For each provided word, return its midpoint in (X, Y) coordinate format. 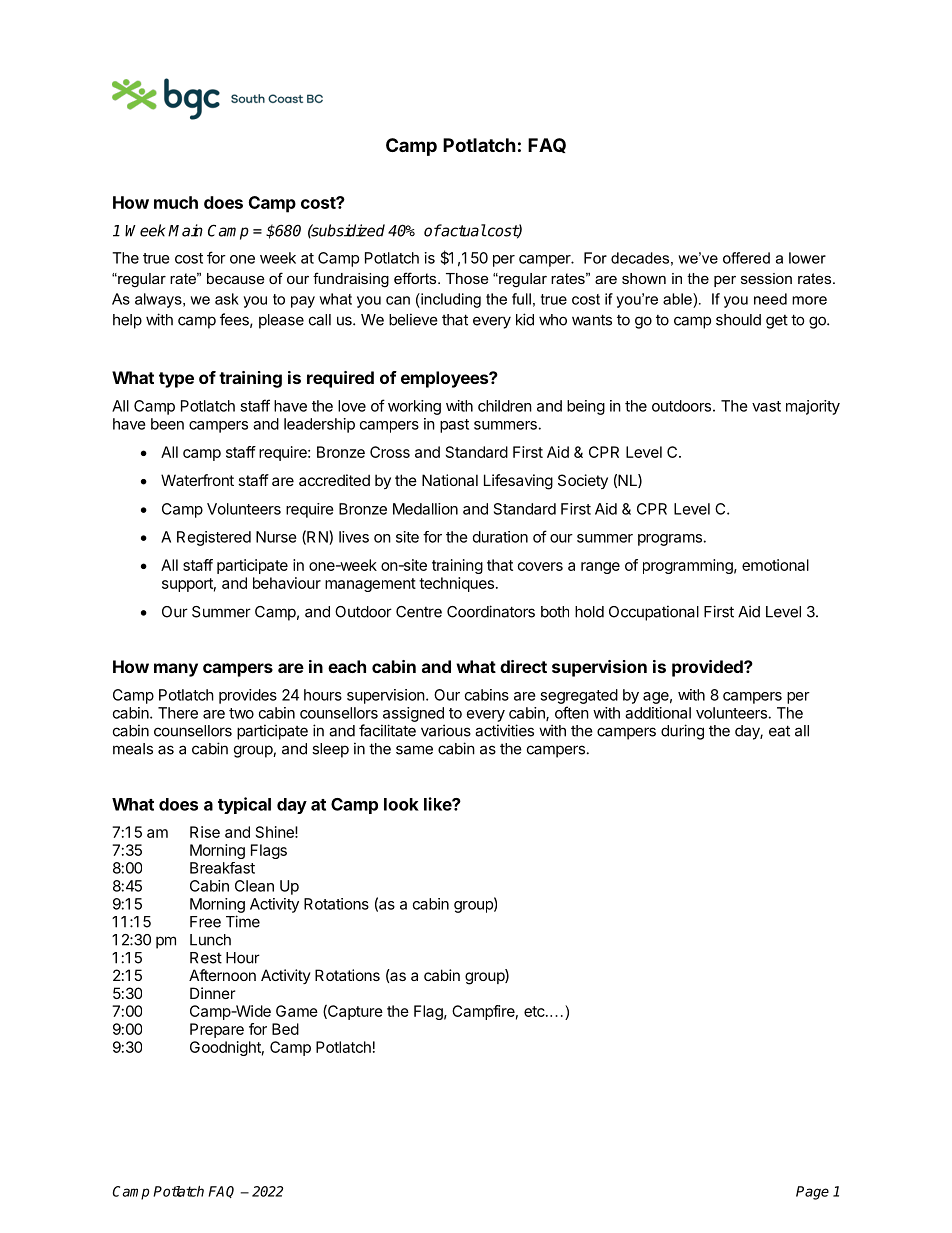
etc (535, 1011)
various (446, 730)
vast (766, 406)
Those (467, 278)
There (178, 713)
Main (185, 230)
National (450, 480)
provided (708, 668)
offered (746, 258)
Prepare (217, 1030)
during (682, 732)
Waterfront (197, 480)
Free (205, 922)
